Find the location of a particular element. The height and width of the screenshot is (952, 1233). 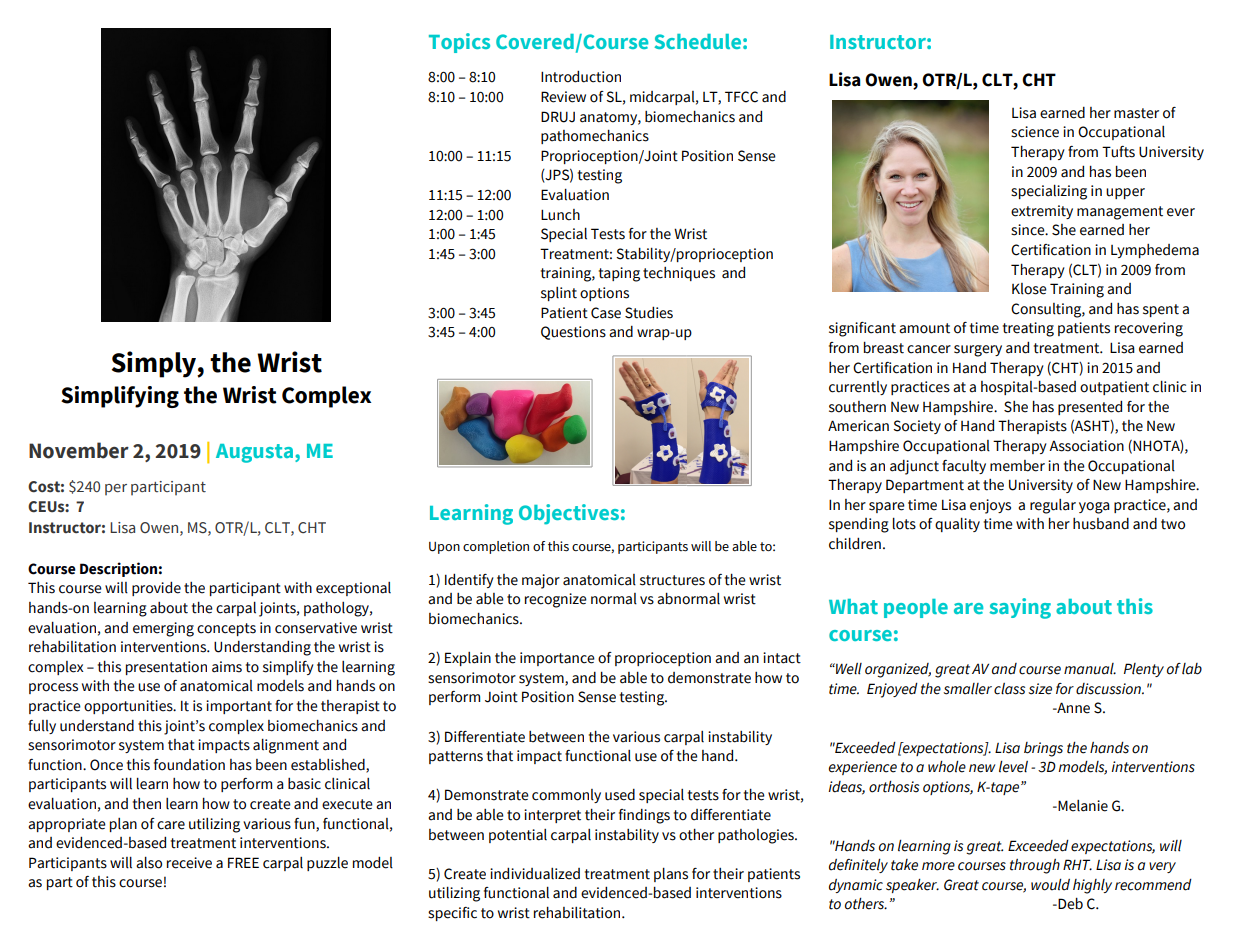

Objectives is located at coordinates (569, 514).
